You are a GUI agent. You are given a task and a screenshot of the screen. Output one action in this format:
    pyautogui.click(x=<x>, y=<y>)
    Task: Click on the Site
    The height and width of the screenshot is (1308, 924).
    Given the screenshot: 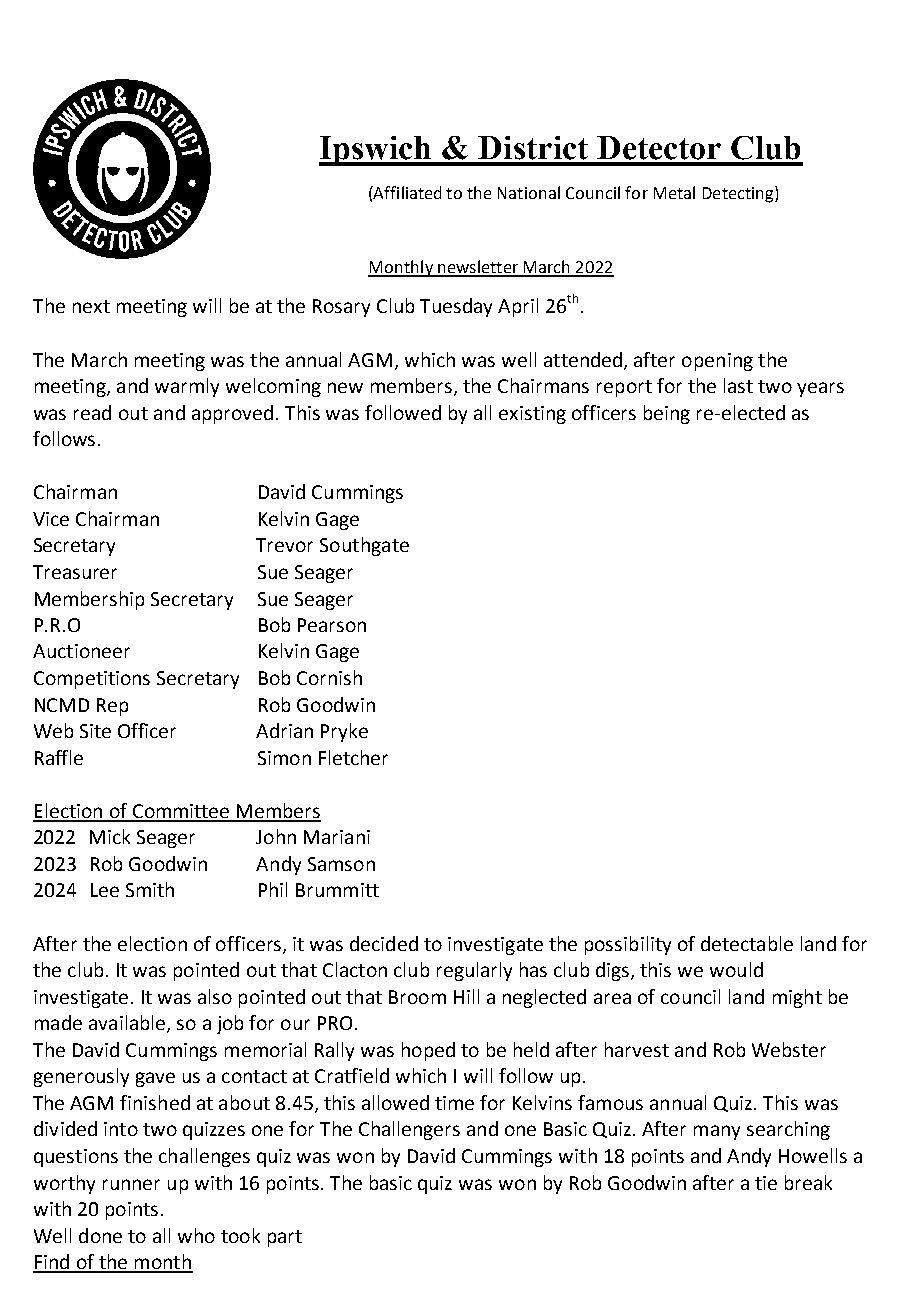 What is the action you would take?
    pyautogui.click(x=95, y=731)
